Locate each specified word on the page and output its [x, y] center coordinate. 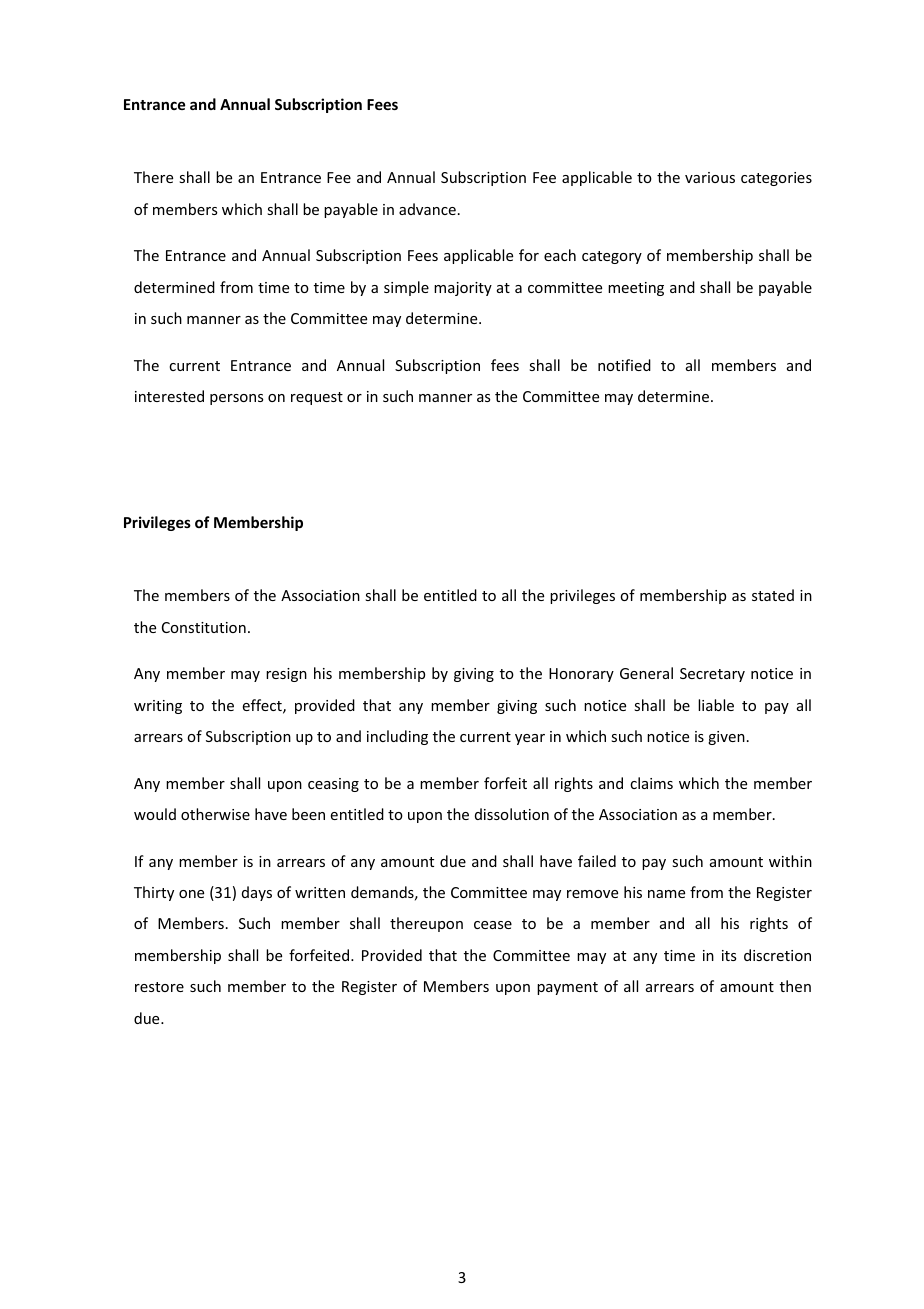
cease [493, 925]
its [729, 955]
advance [427, 209]
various [710, 177]
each [560, 255]
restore [159, 987]
